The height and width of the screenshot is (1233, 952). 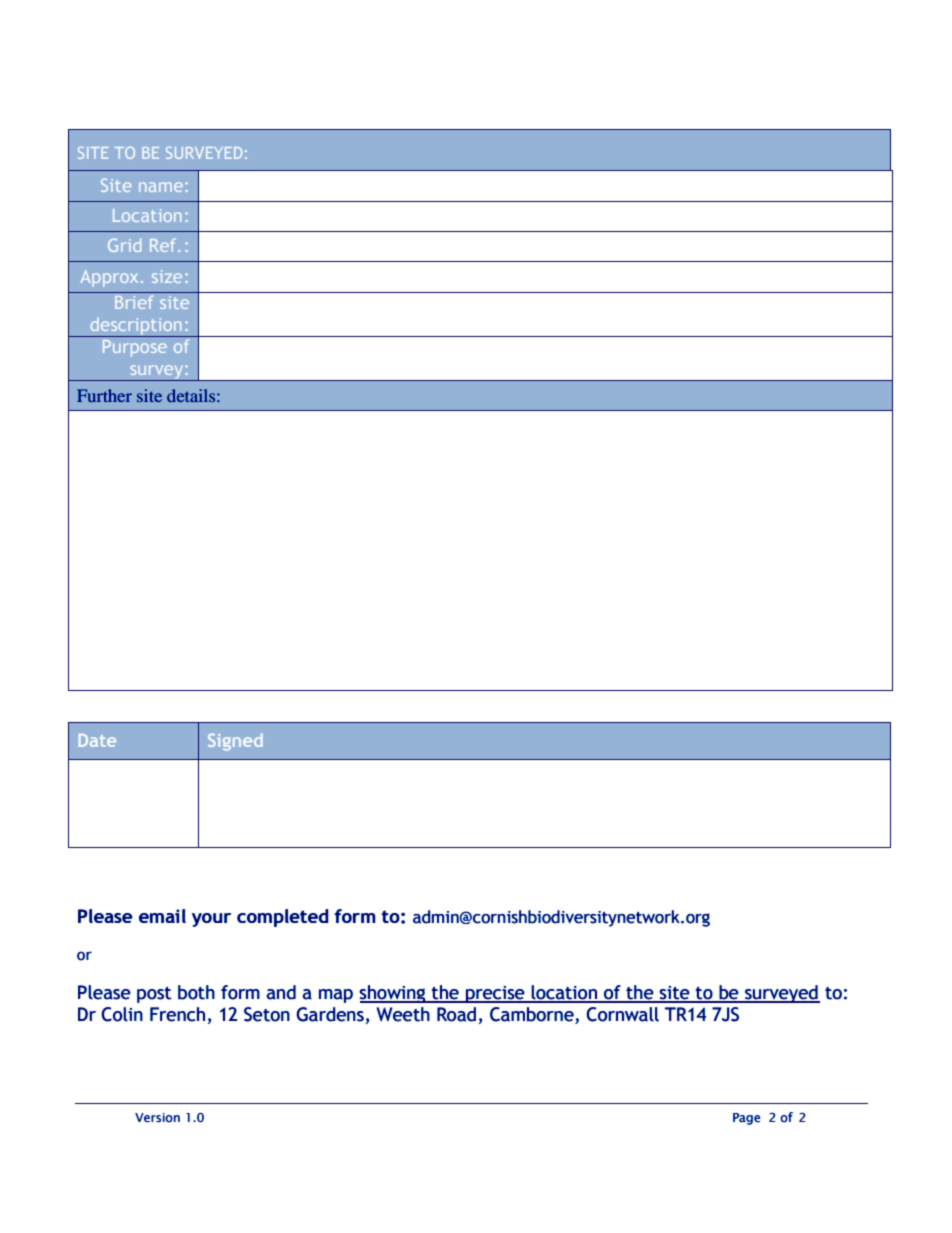 What do you see at coordinates (135, 348) in the screenshot?
I see `Purpose` at bounding box center [135, 348].
